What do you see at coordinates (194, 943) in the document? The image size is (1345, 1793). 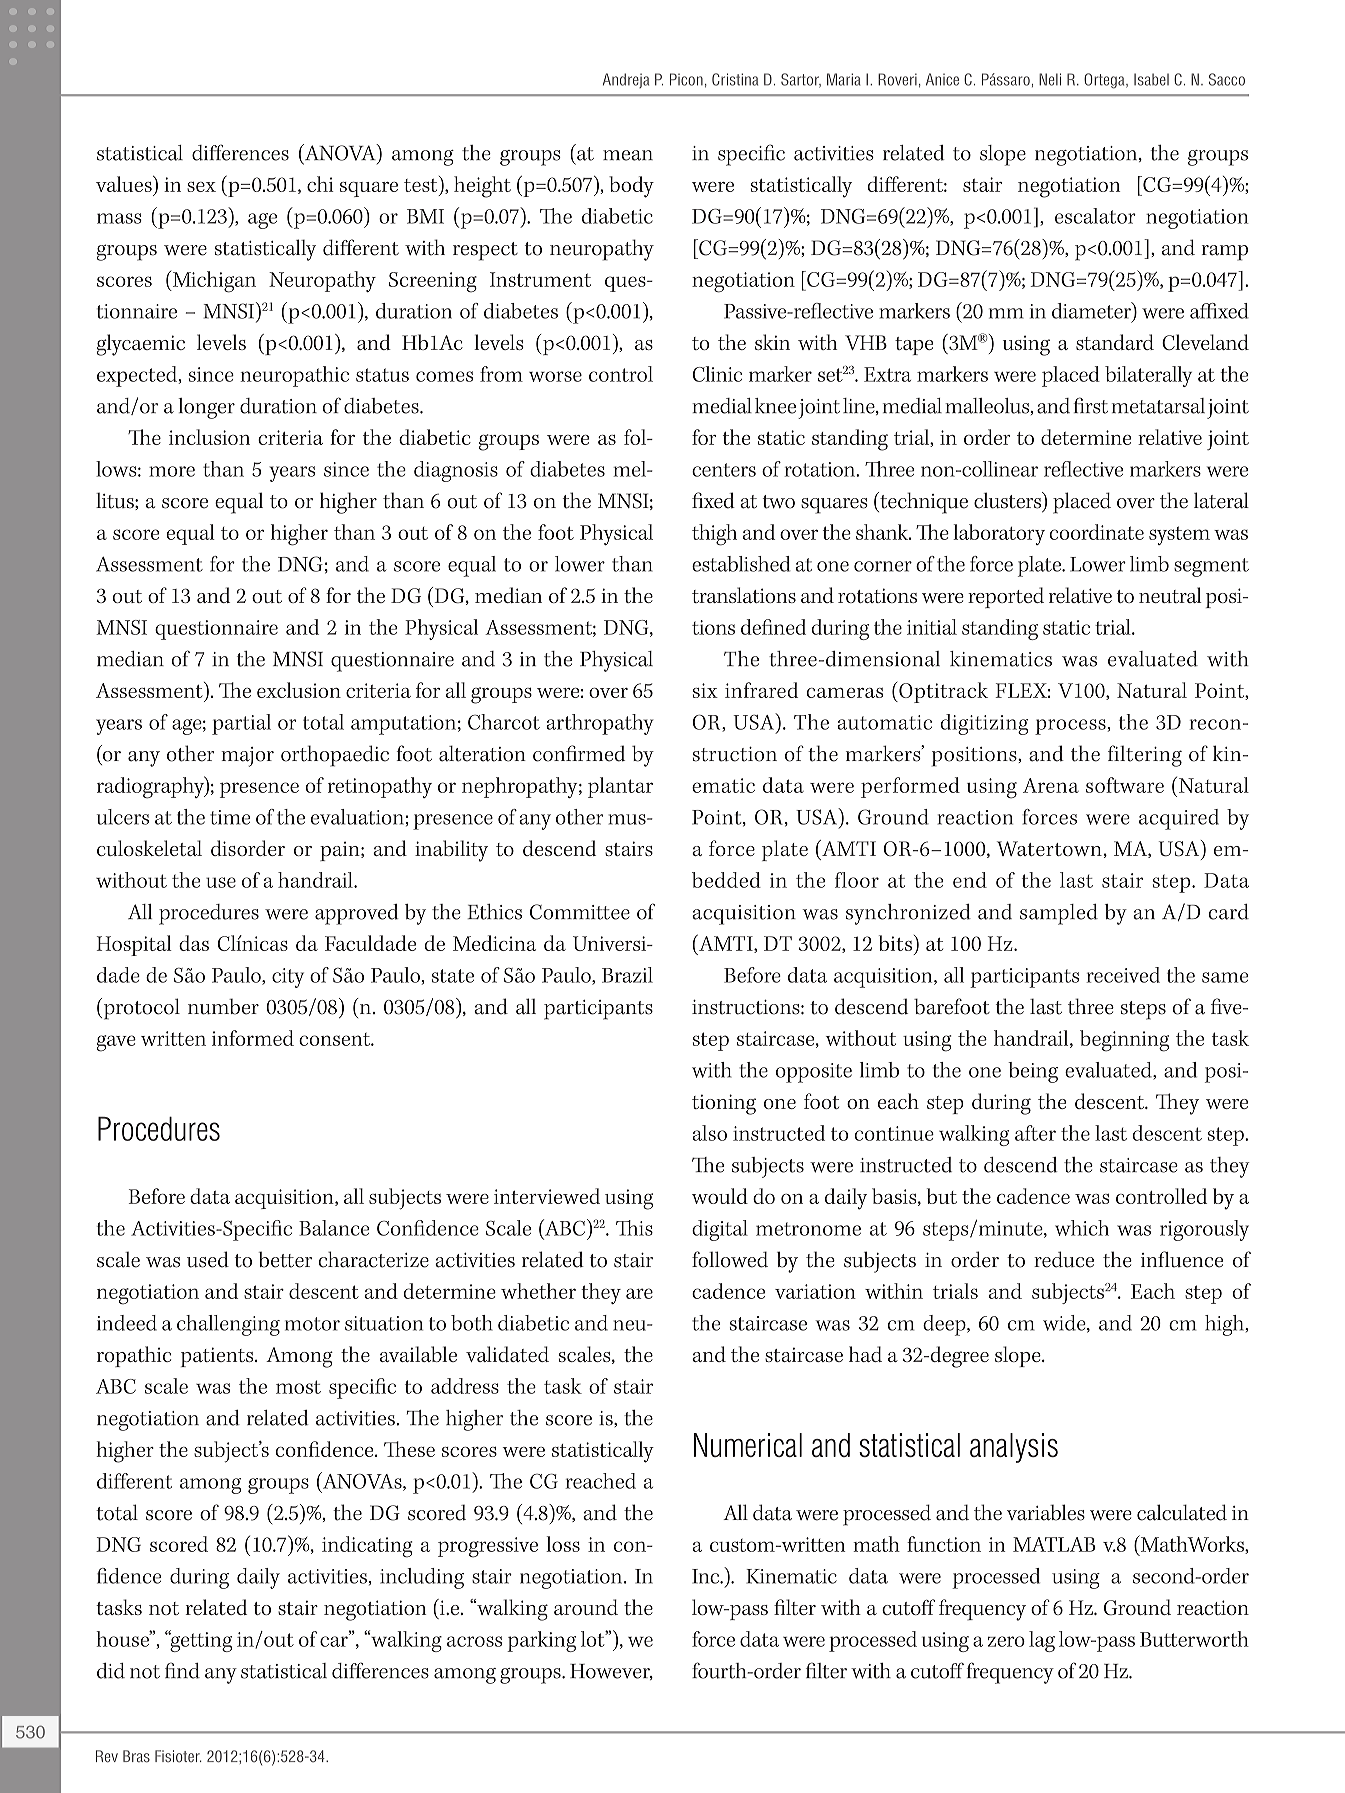 I see `das` at bounding box center [194, 943].
